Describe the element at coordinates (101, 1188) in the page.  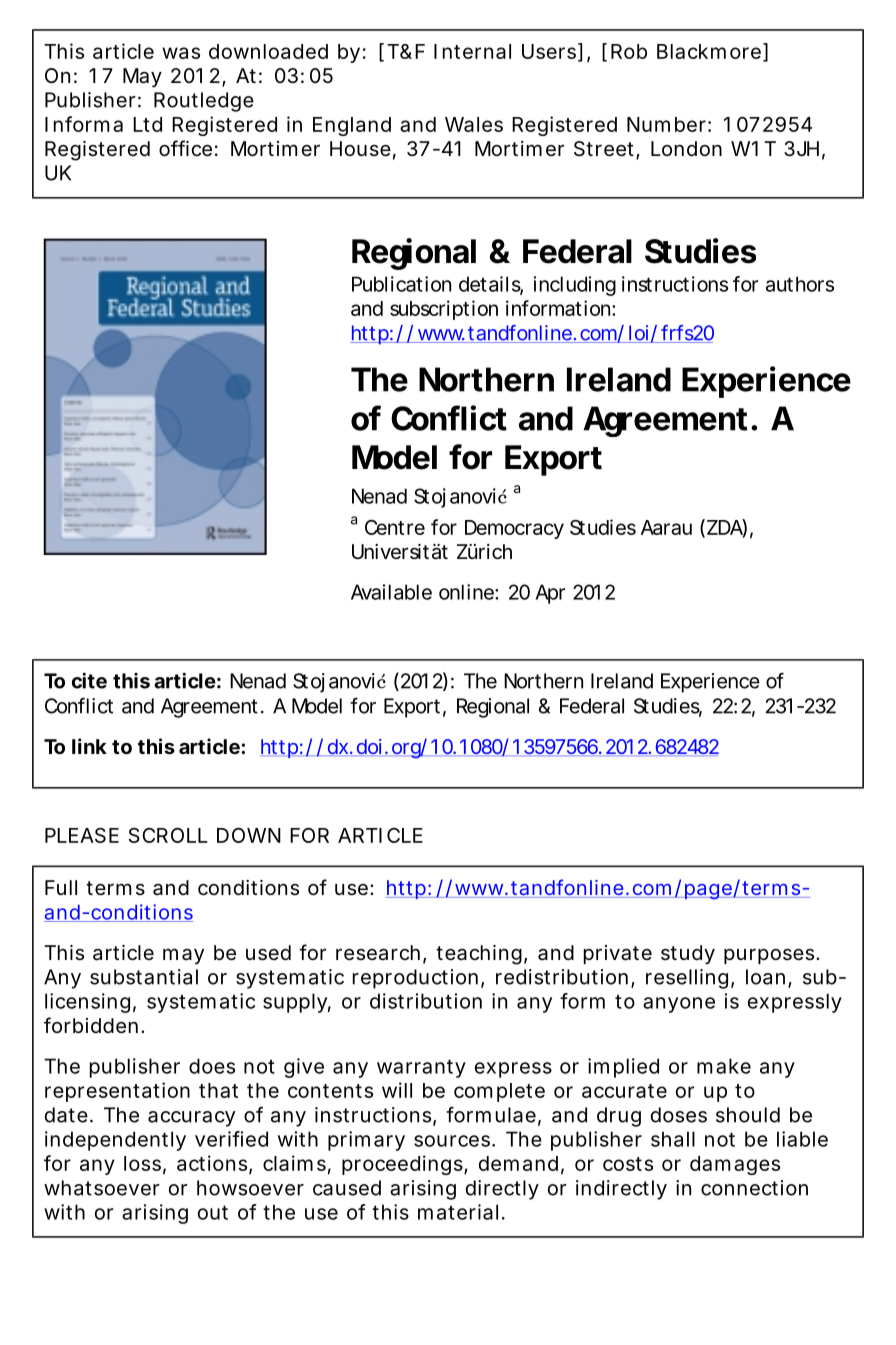
I see `whatsoever` at that location.
